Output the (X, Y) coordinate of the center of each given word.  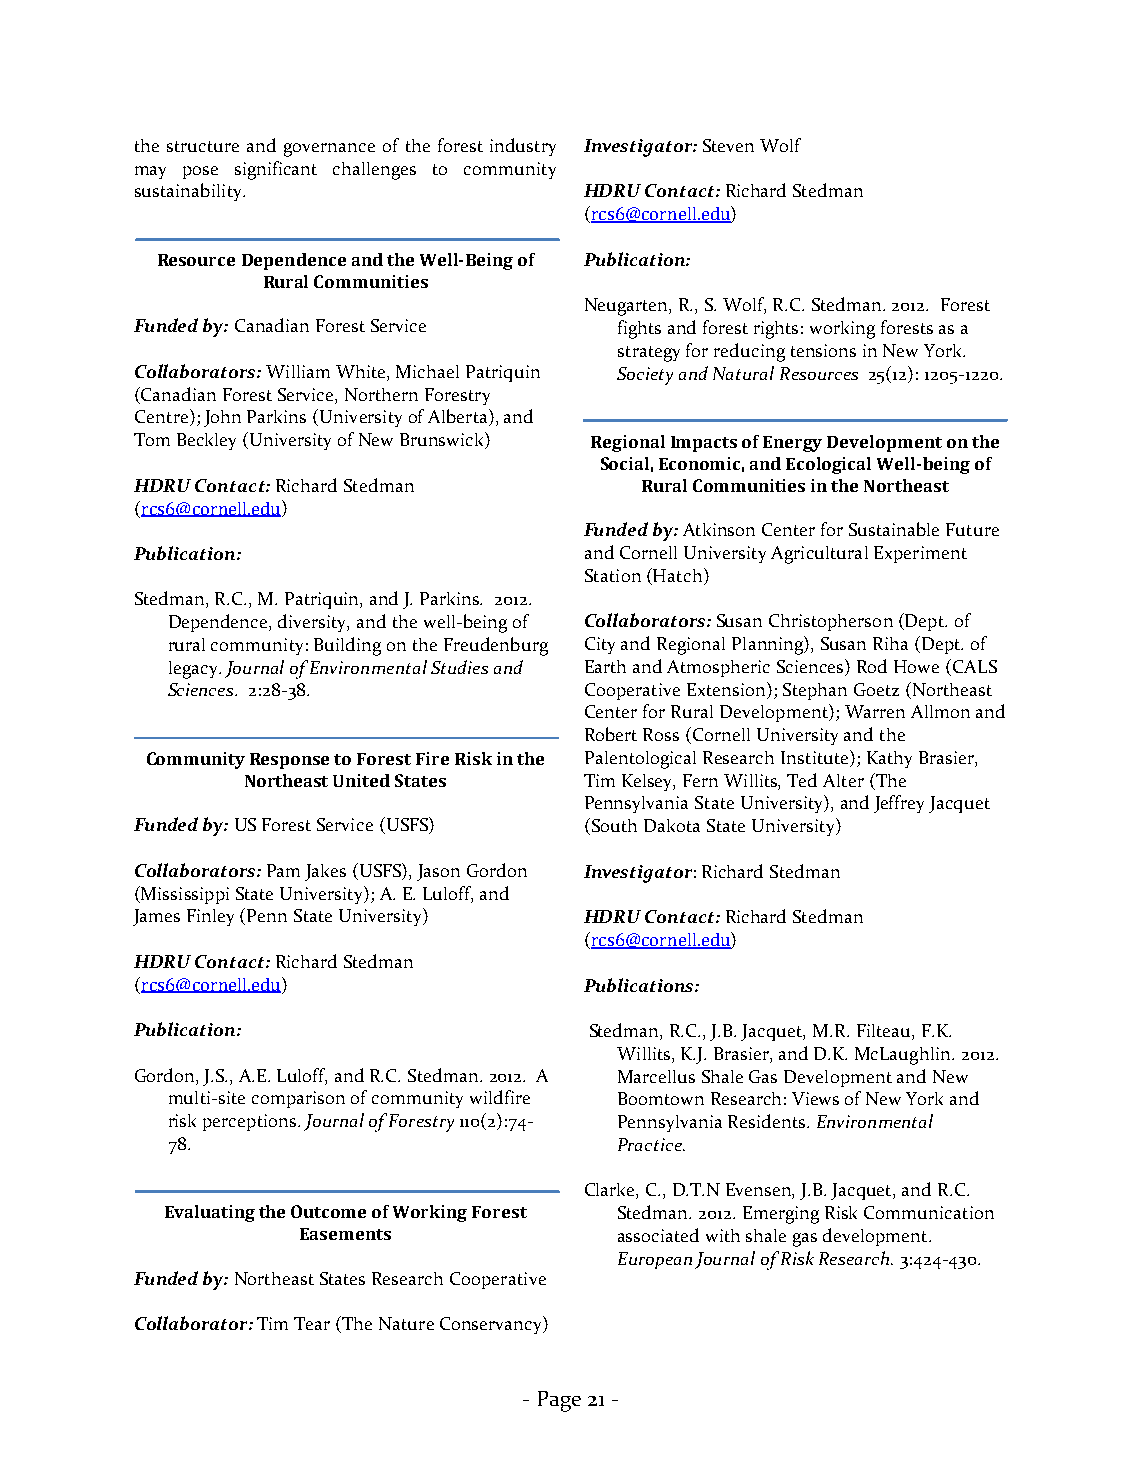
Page (559, 1401)
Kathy (889, 759)
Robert (611, 734)
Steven (728, 145)
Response (289, 761)
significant (276, 170)
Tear (312, 1323)
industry (523, 147)
